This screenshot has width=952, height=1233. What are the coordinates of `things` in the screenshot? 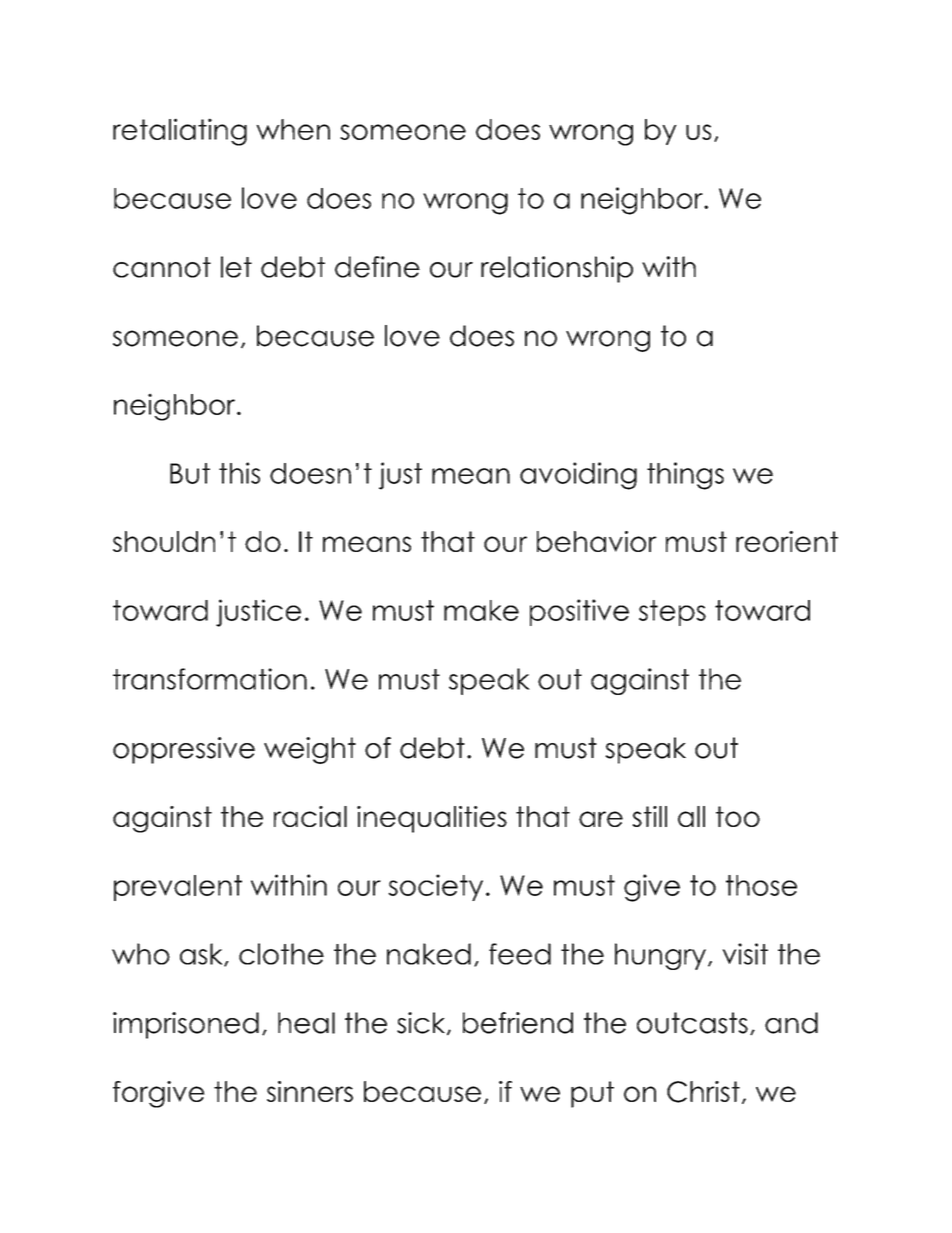 It's located at (685, 476).
